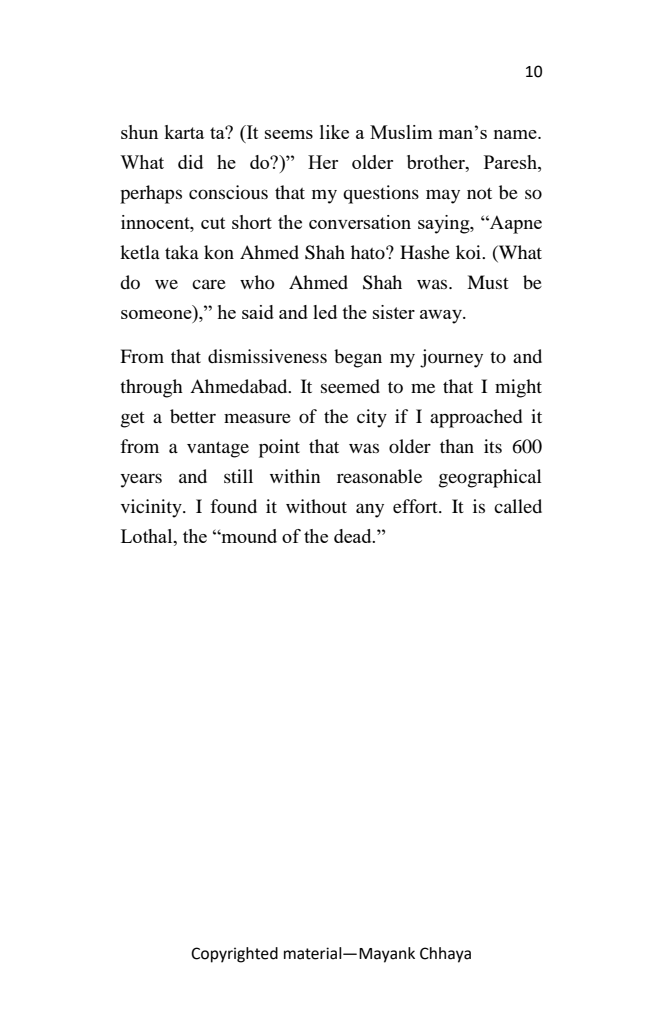  I want to click on Lothal, so click(148, 537).
